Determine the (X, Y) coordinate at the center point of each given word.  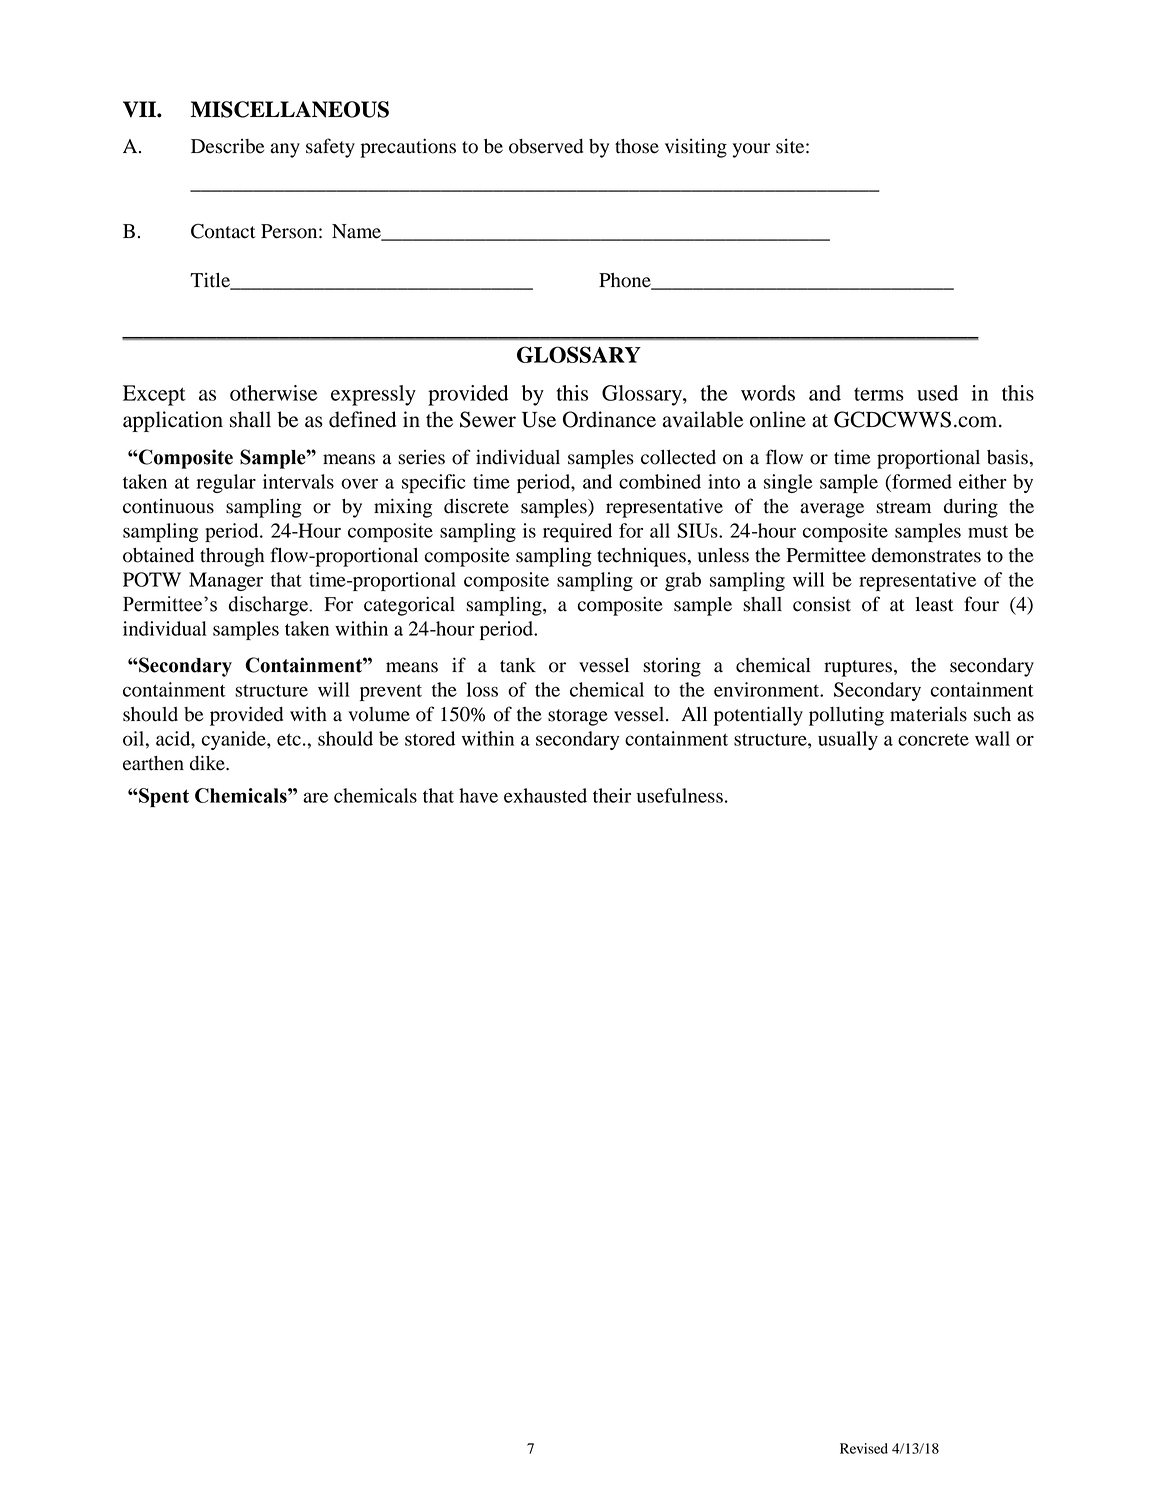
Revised (864, 1448)
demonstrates (926, 555)
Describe (227, 146)
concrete (933, 740)
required (577, 532)
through (232, 557)
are (315, 797)
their (612, 795)
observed (546, 146)
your (751, 150)
